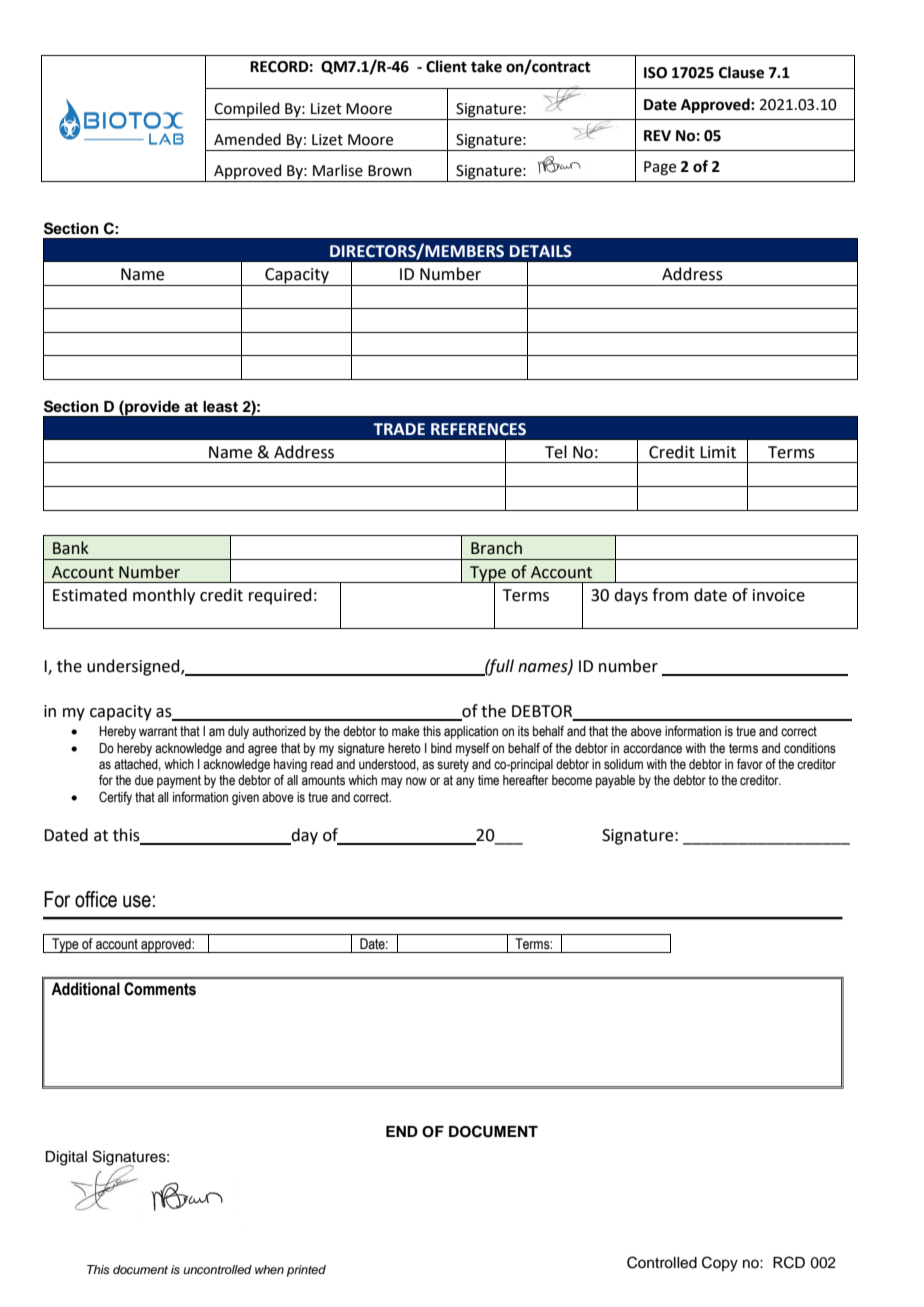 The image size is (924, 1307). I want to click on least, so click(220, 407).
